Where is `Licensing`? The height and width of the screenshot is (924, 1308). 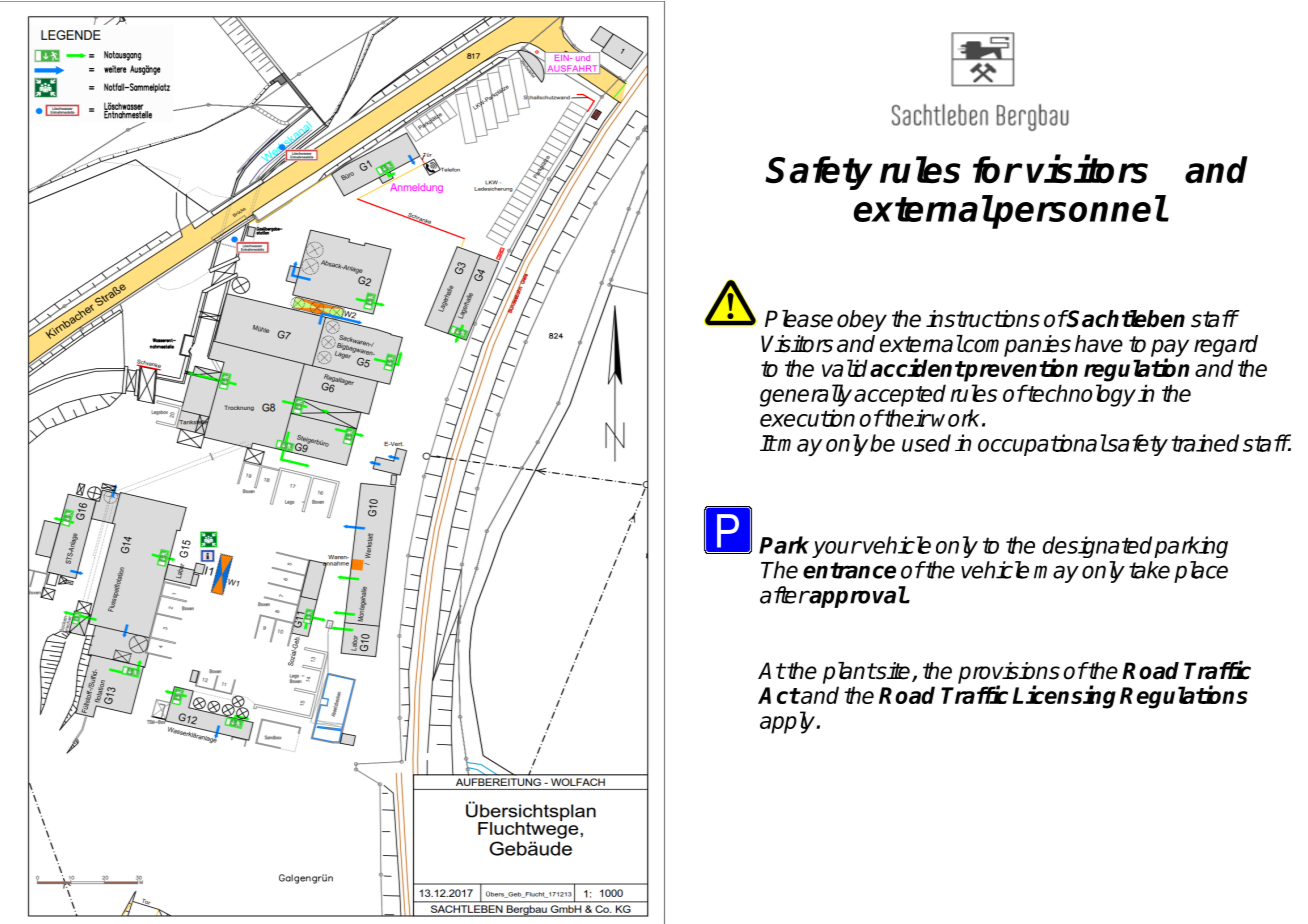
Licensing is located at coordinates (1064, 697).
